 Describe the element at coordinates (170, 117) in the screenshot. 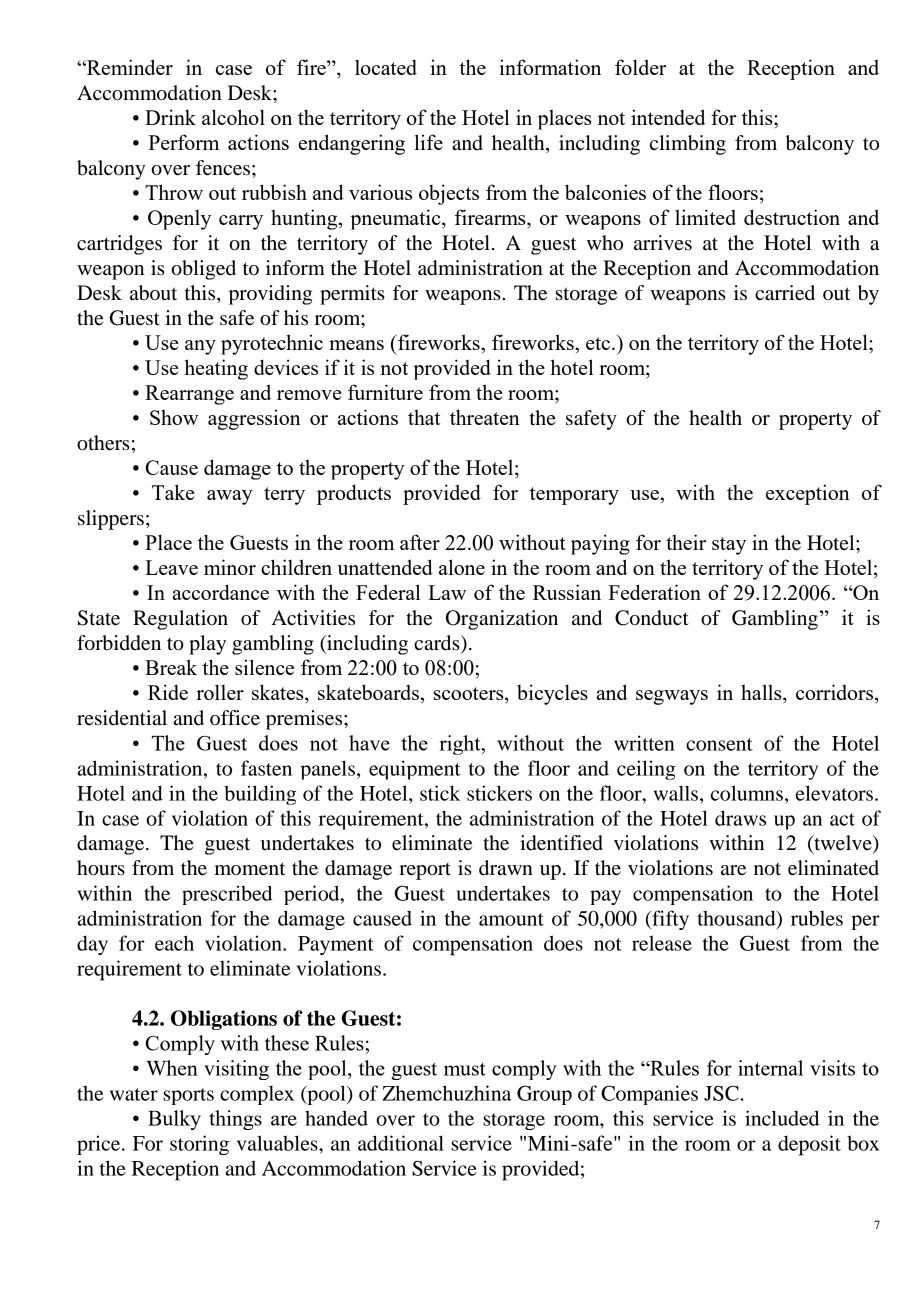

I see `Drink` at that location.
